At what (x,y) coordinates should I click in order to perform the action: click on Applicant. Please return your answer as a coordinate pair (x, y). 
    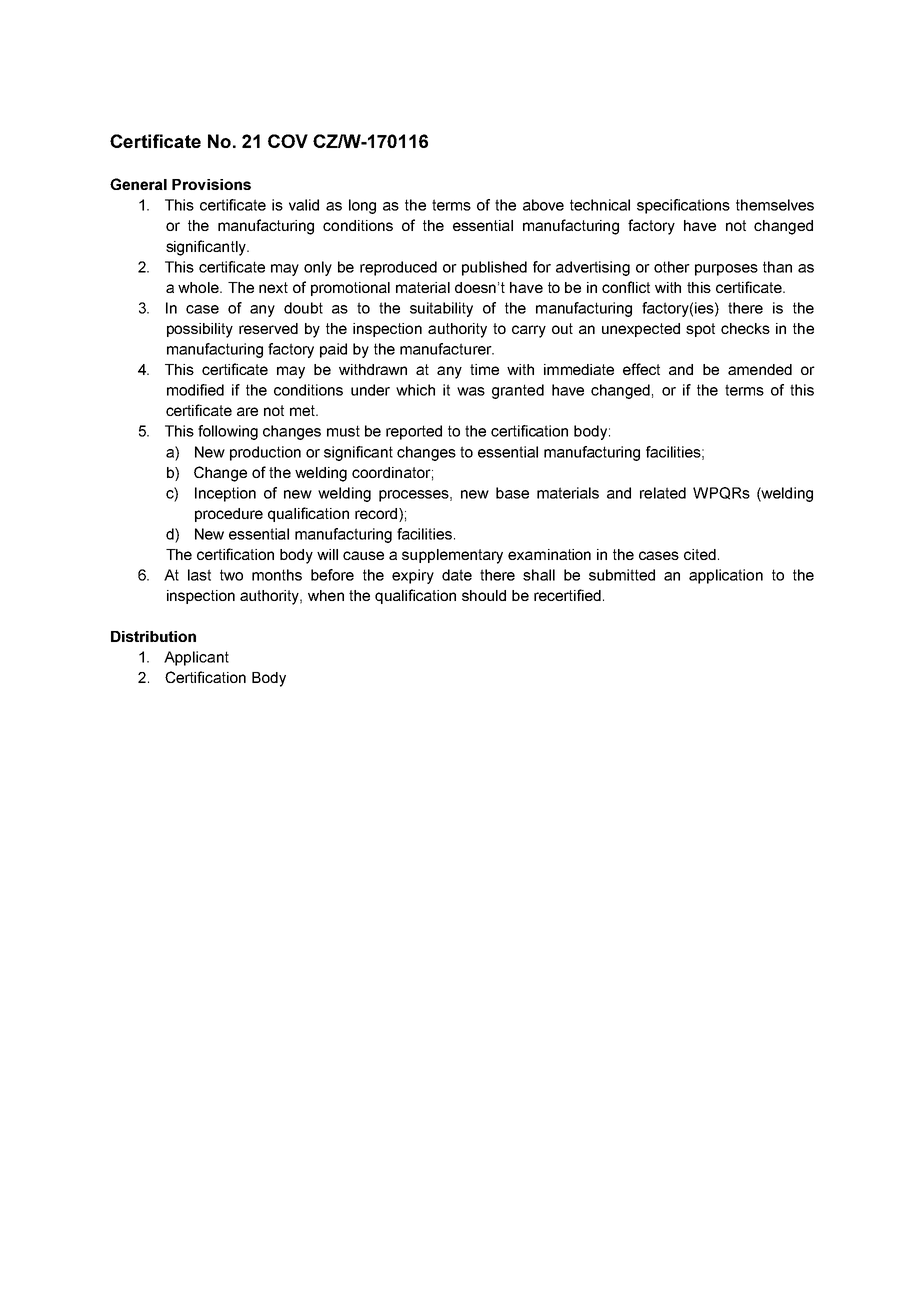
    Looking at the image, I should click on (196, 658).
